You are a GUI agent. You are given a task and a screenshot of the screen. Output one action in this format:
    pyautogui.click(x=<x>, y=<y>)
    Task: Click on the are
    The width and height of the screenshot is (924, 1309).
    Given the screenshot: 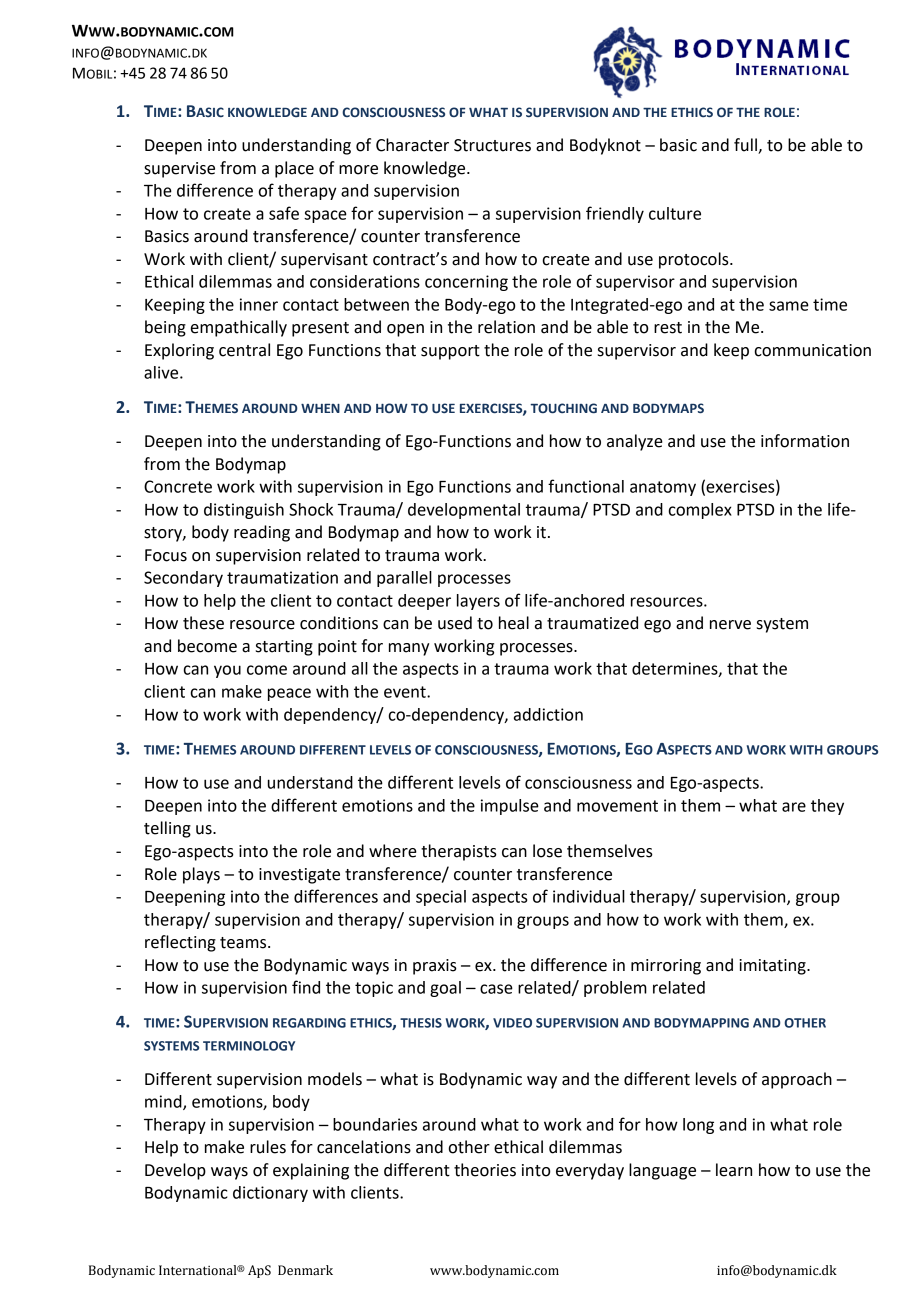 What is the action you would take?
    pyautogui.click(x=794, y=807)
